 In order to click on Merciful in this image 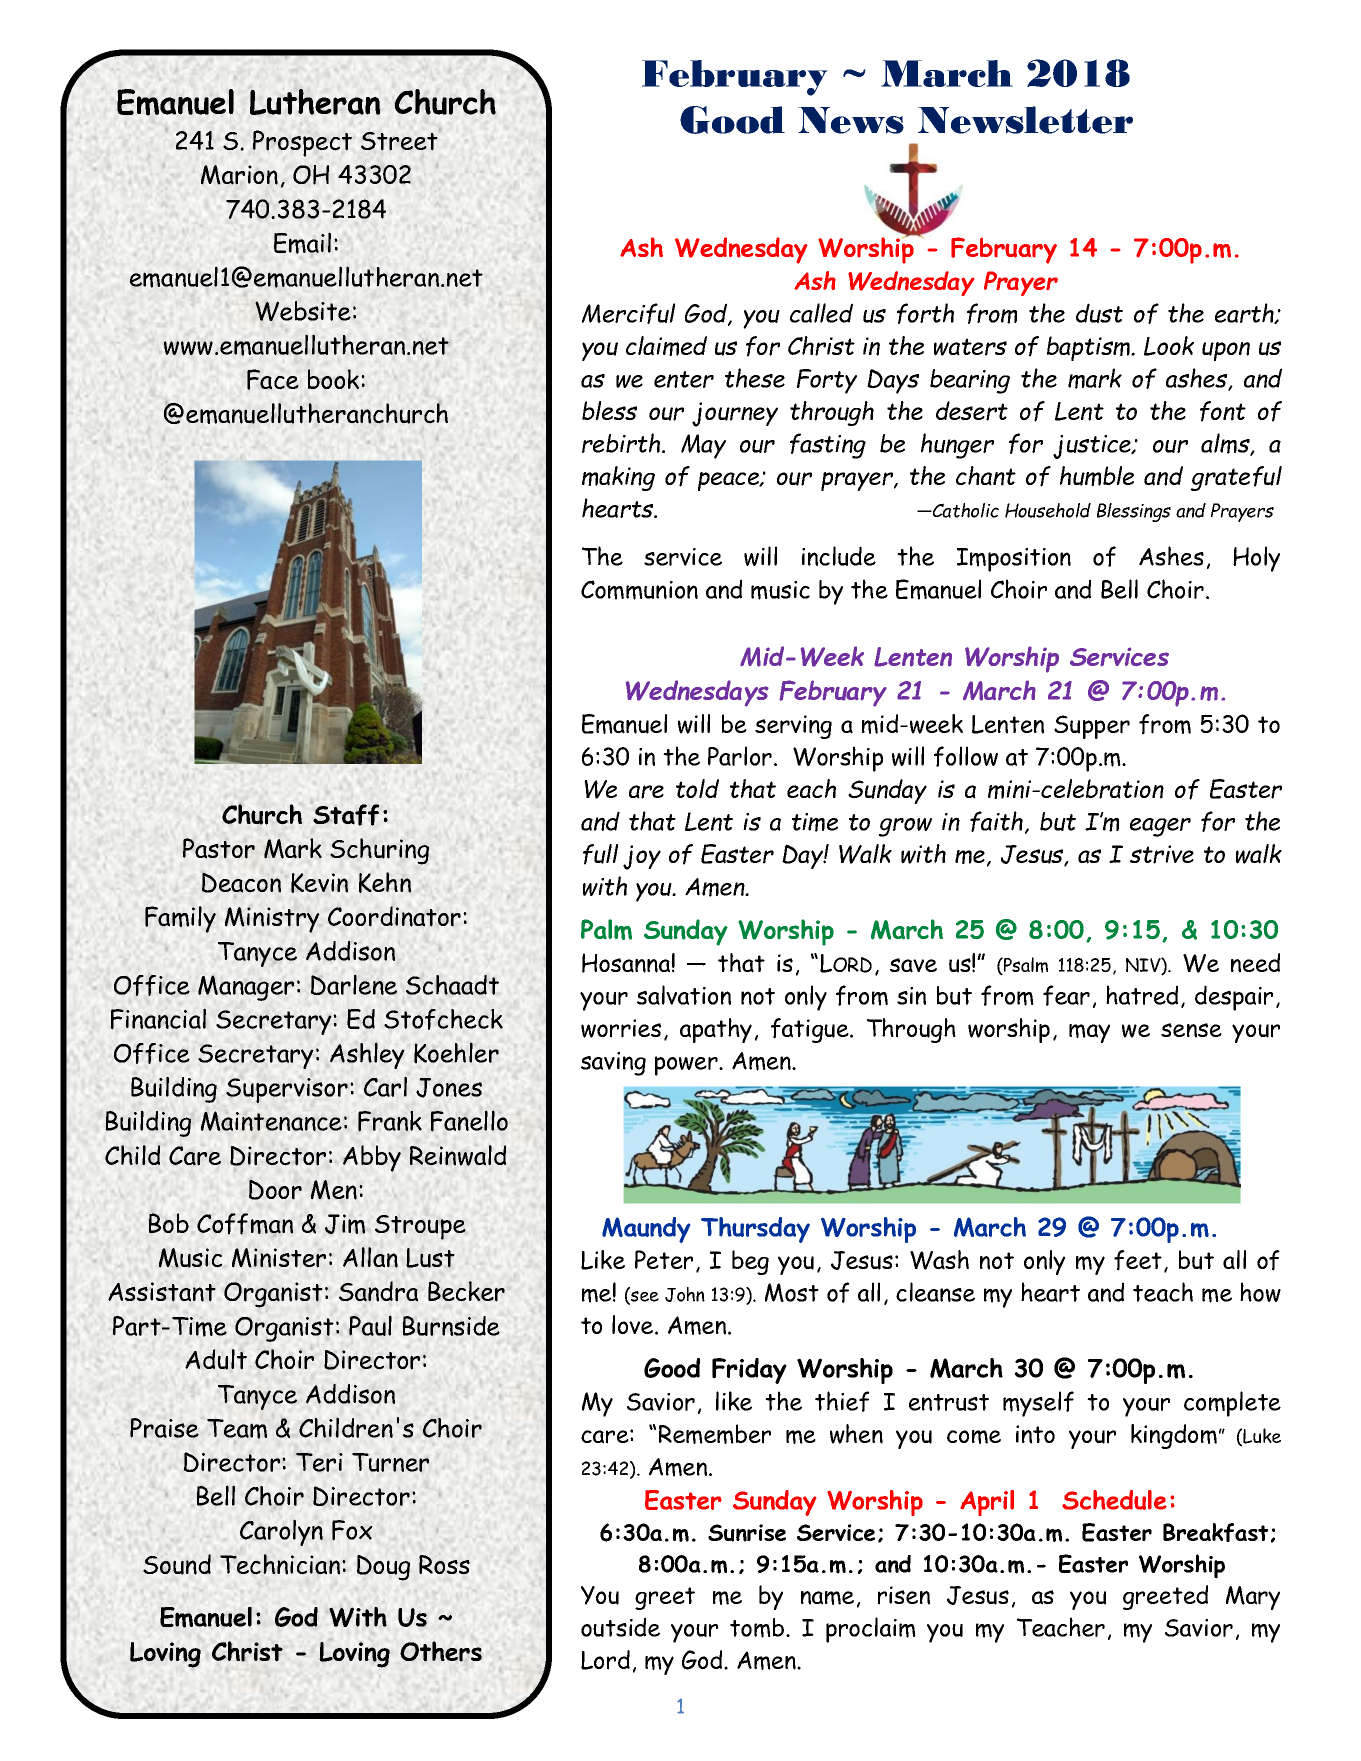, I will do `click(628, 313)`.
